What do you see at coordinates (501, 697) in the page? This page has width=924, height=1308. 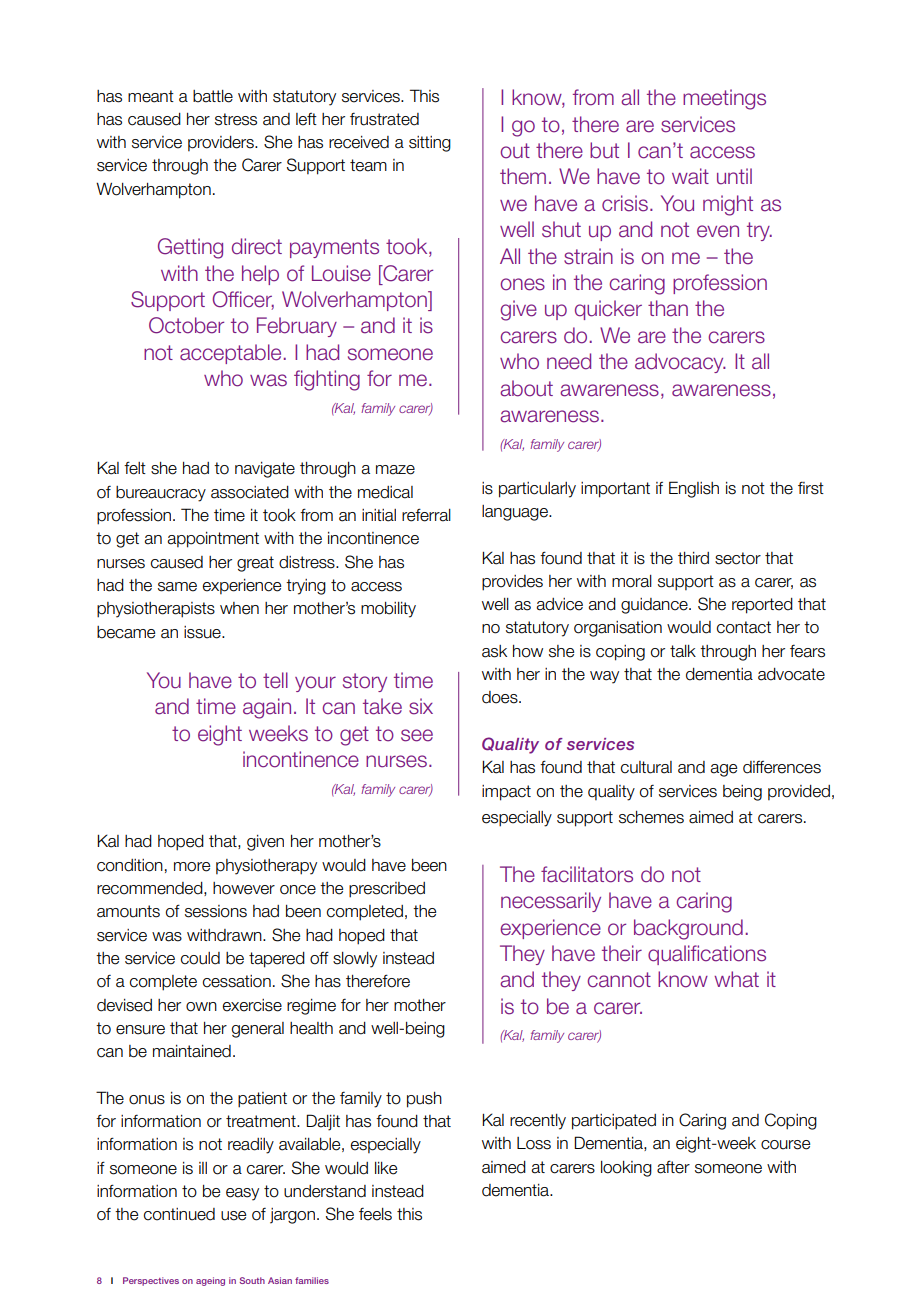 I see `does` at bounding box center [501, 697].
